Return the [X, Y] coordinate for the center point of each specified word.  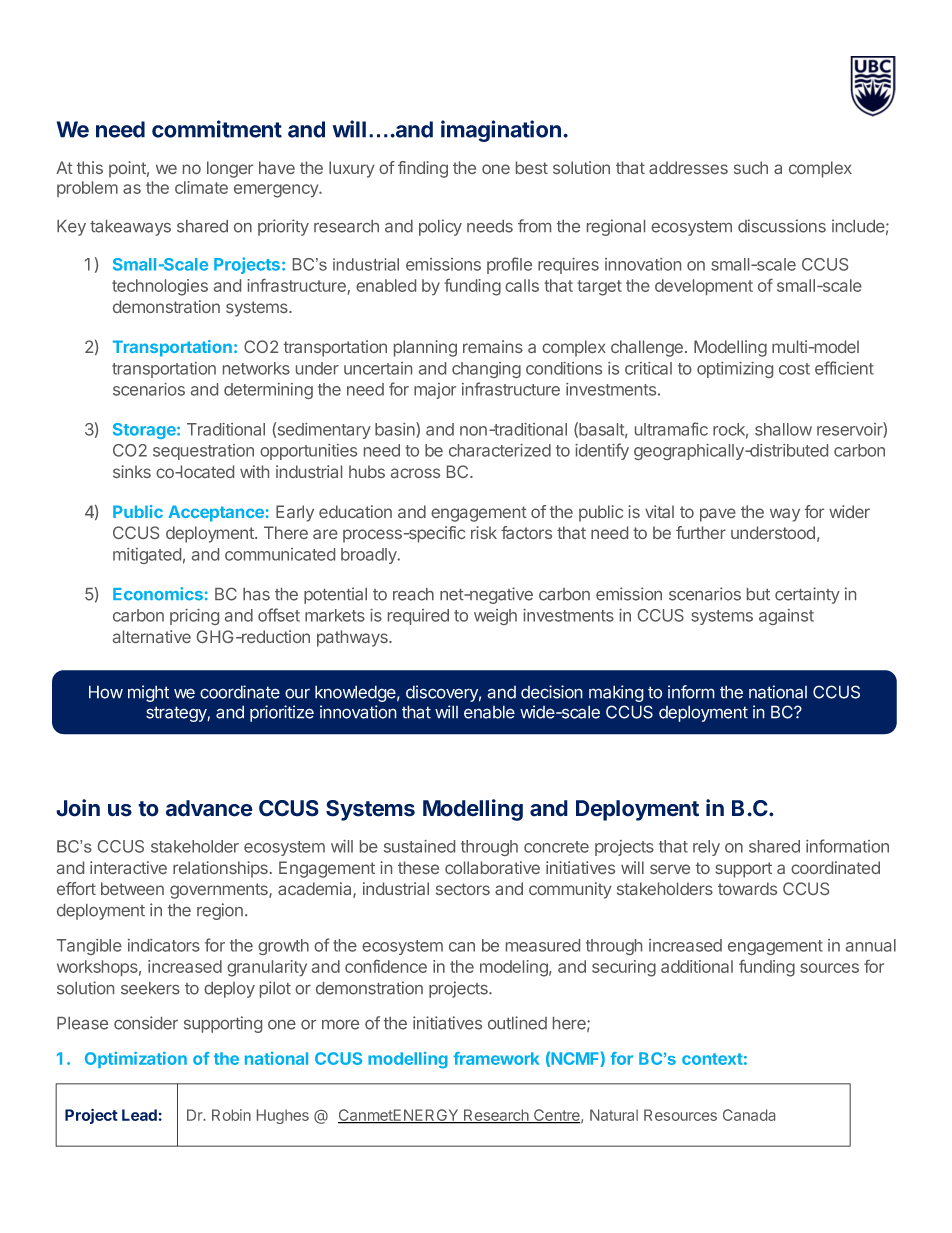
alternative [152, 636]
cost [794, 369]
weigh [495, 617]
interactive [128, 867]
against [786, 617]
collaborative [492, 867]
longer [230, 169]
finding [423, 169]
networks [256, 368]
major [435, 391]
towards [747, 888]
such [751, 167]
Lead [140, 1115]
